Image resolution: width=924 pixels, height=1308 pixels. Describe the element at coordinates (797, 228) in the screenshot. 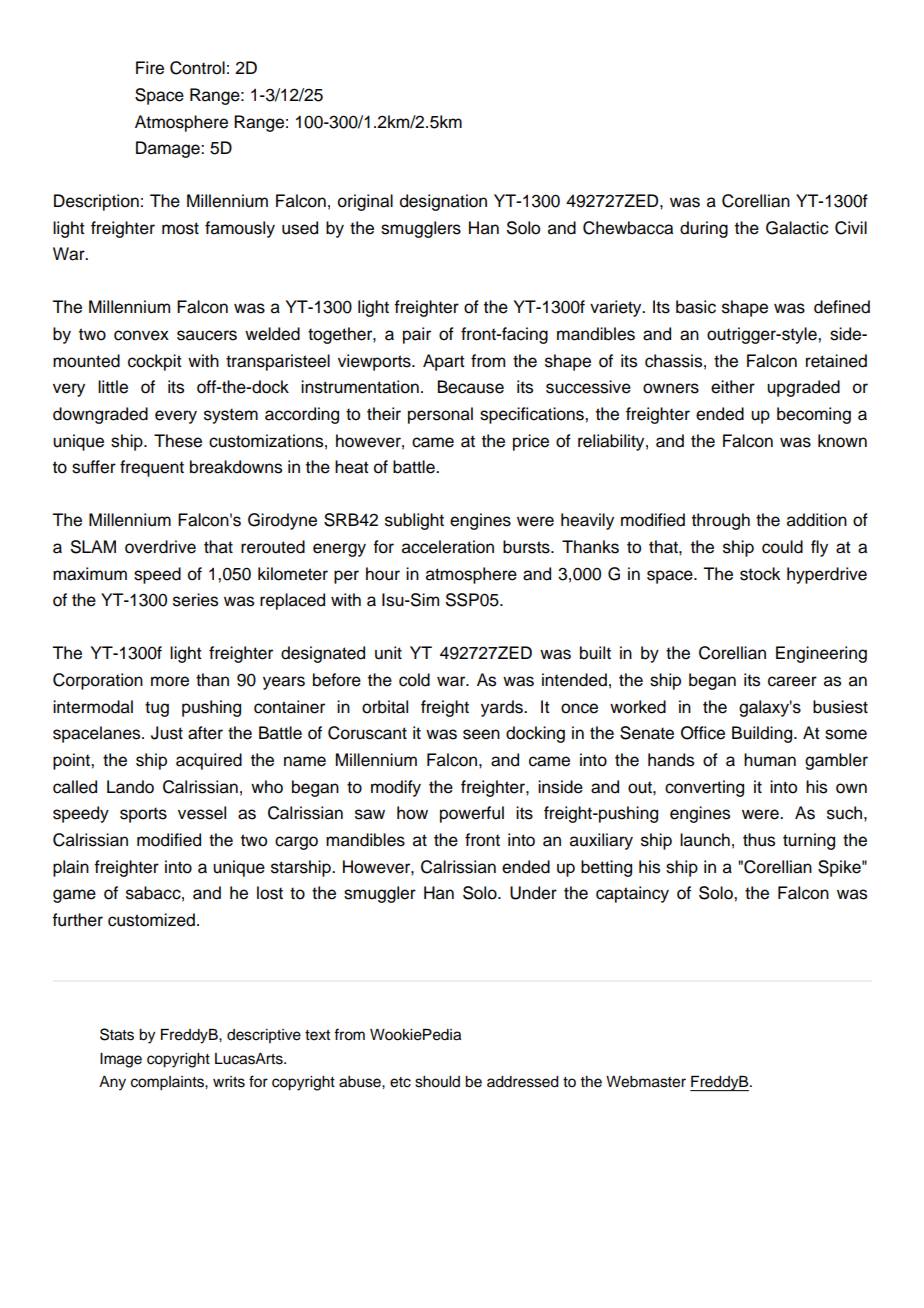

I see `Galactic` at that location.
